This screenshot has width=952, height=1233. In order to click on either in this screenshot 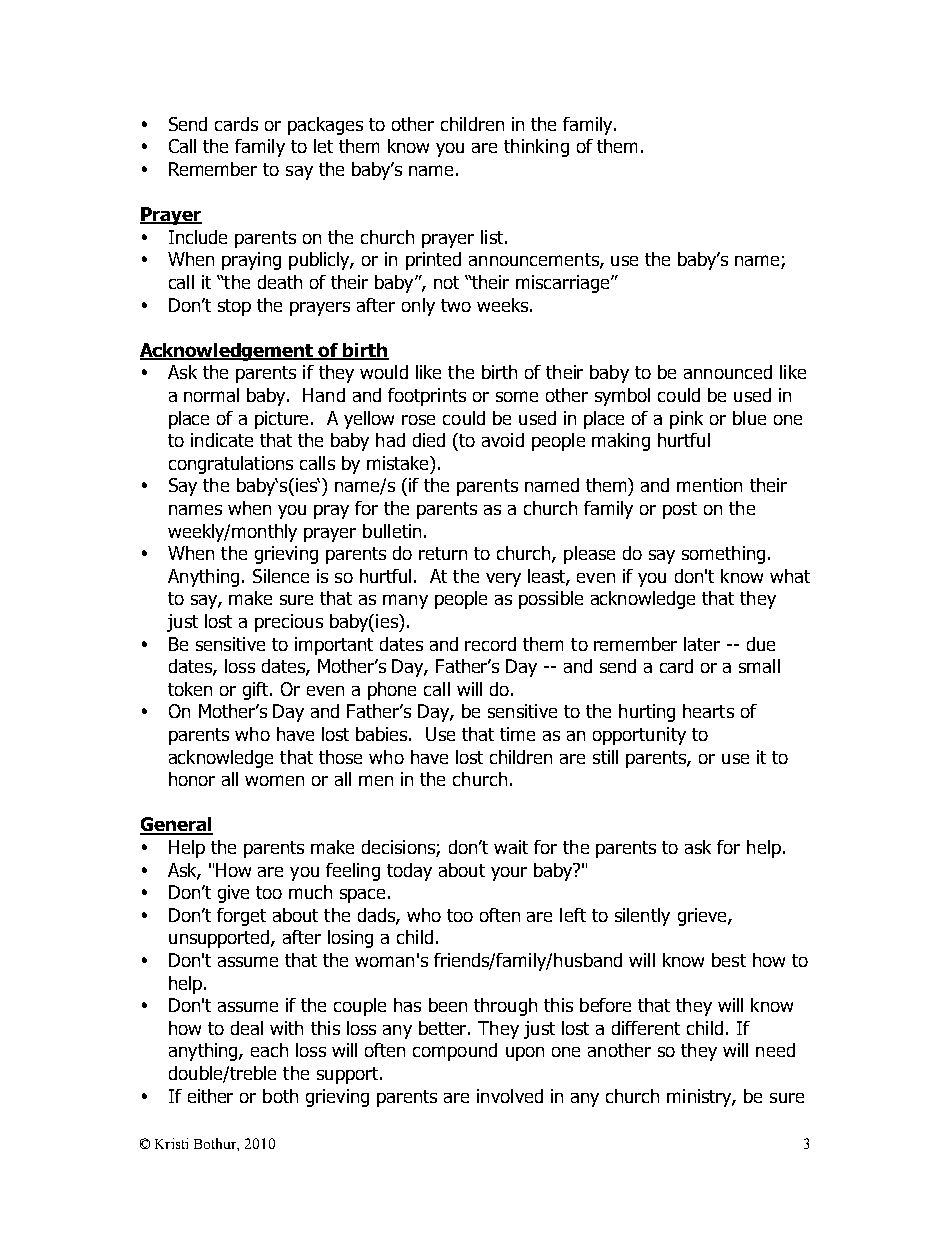, I will do `click(210, 1096)`.
